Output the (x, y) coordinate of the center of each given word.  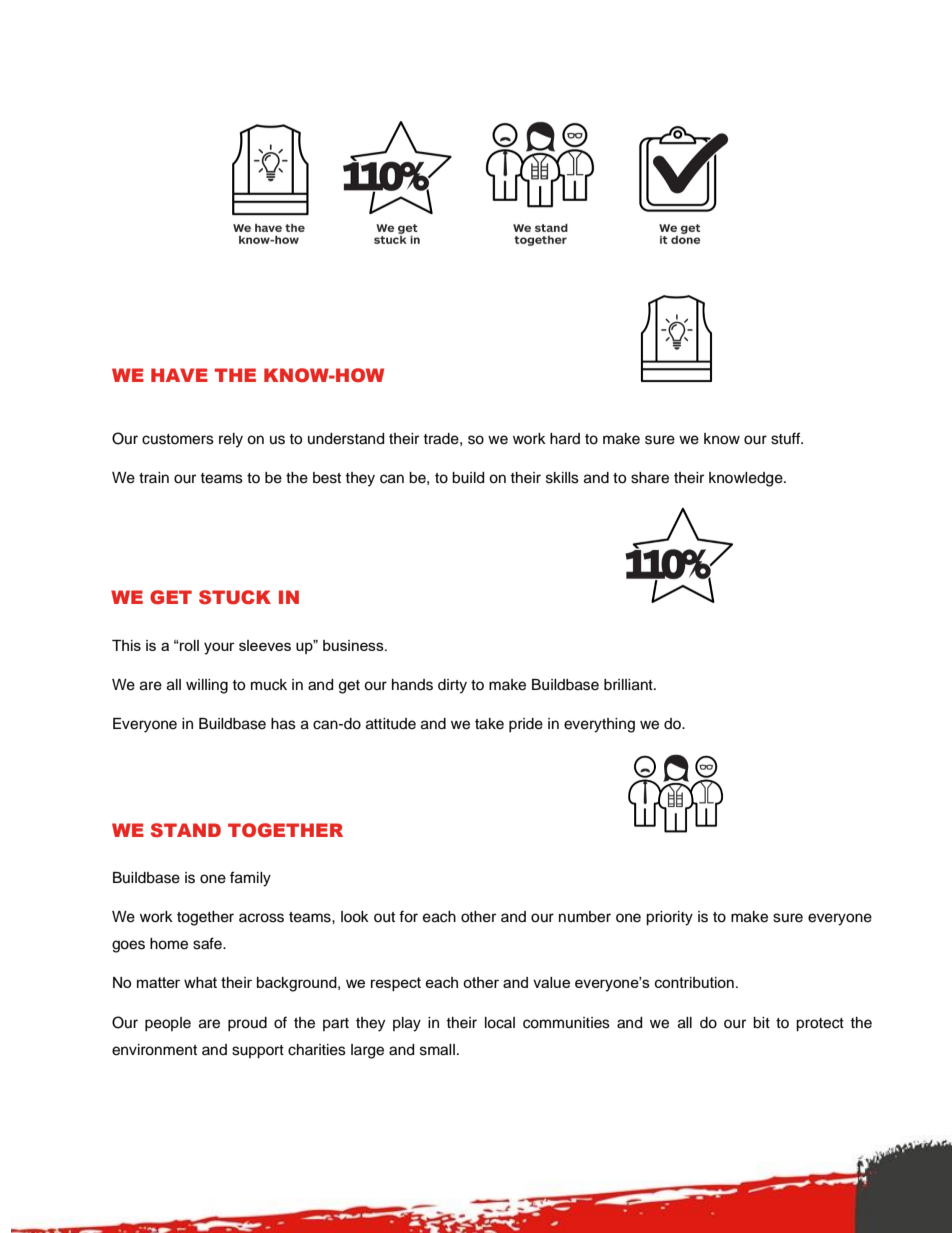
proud (247, 1024)
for (408, 916)
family (250, 879)
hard (565, 439)
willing (207, 686)
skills (562, 478)
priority (669, 918)
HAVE (179, 375)
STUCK (235, 597)
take (489, 724)
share (650, 478)
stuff (787, 438)
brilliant (629, 685)
